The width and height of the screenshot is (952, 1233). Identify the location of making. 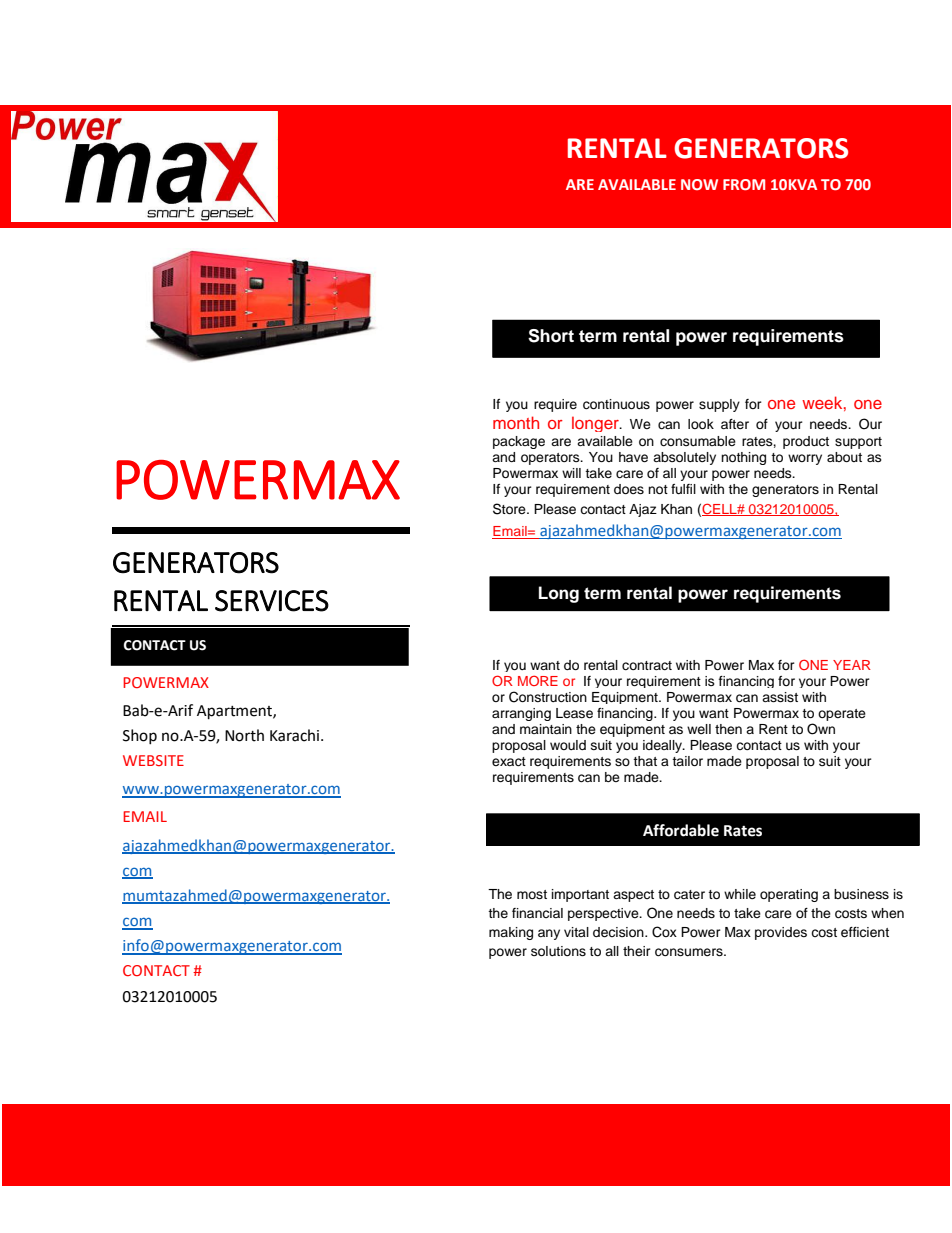
(511, 933).
